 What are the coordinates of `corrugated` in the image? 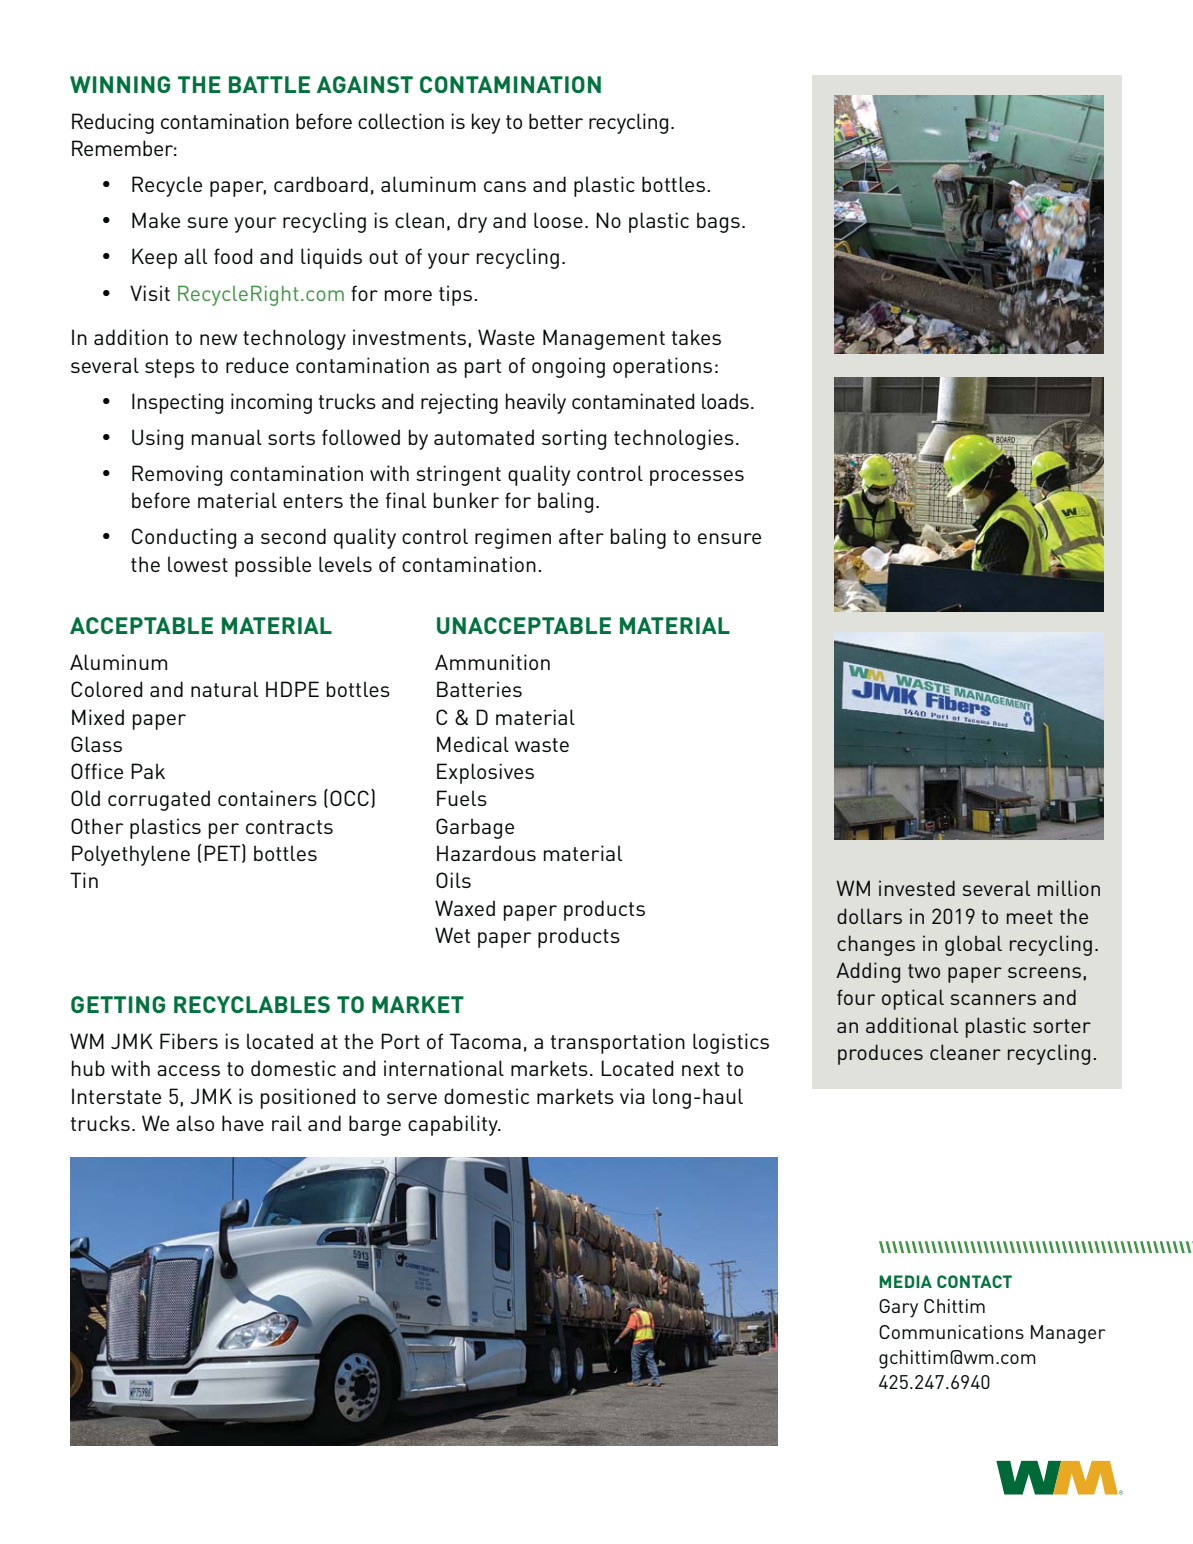 It's located at (159, 800).
